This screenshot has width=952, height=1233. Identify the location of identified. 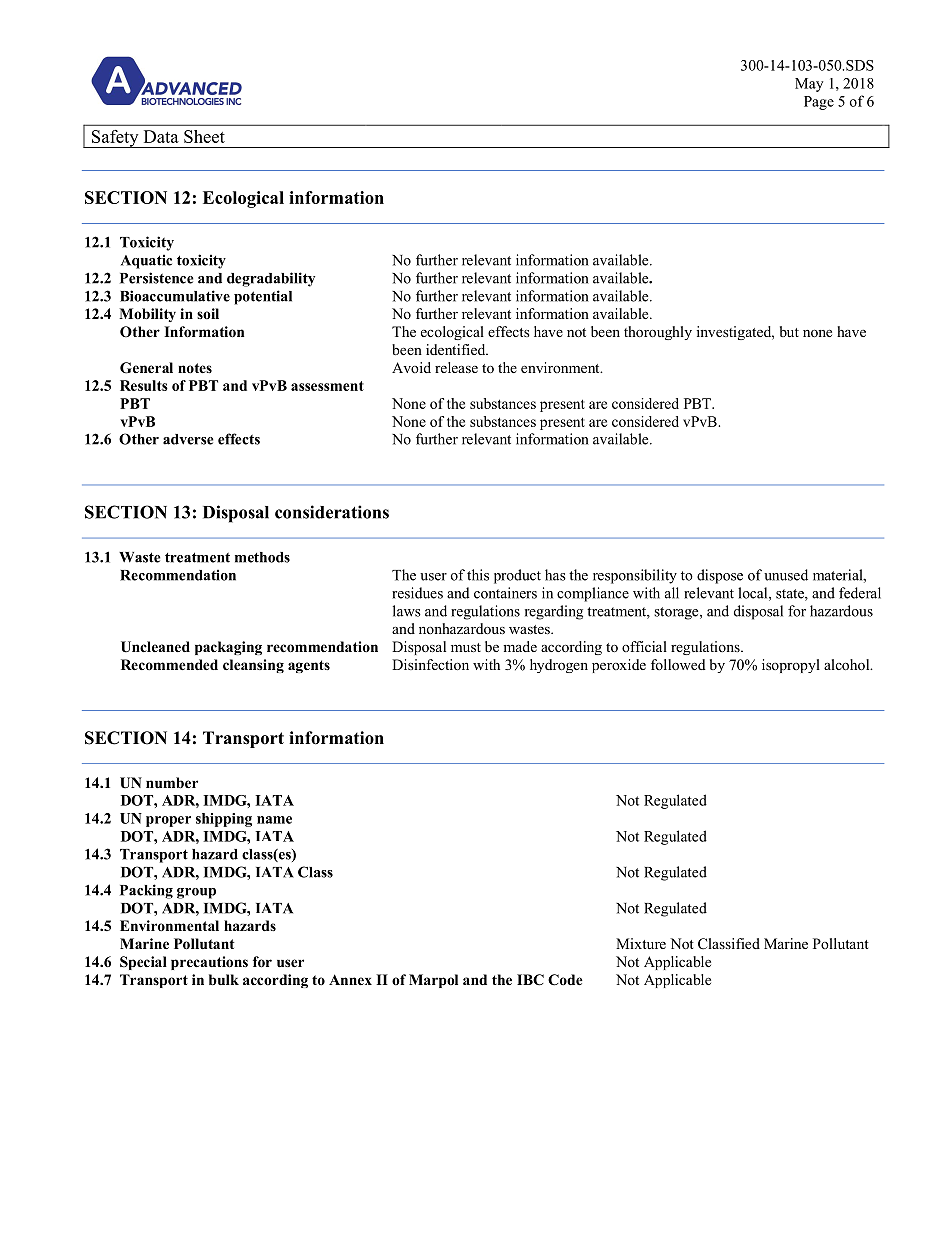
(457, 349).
